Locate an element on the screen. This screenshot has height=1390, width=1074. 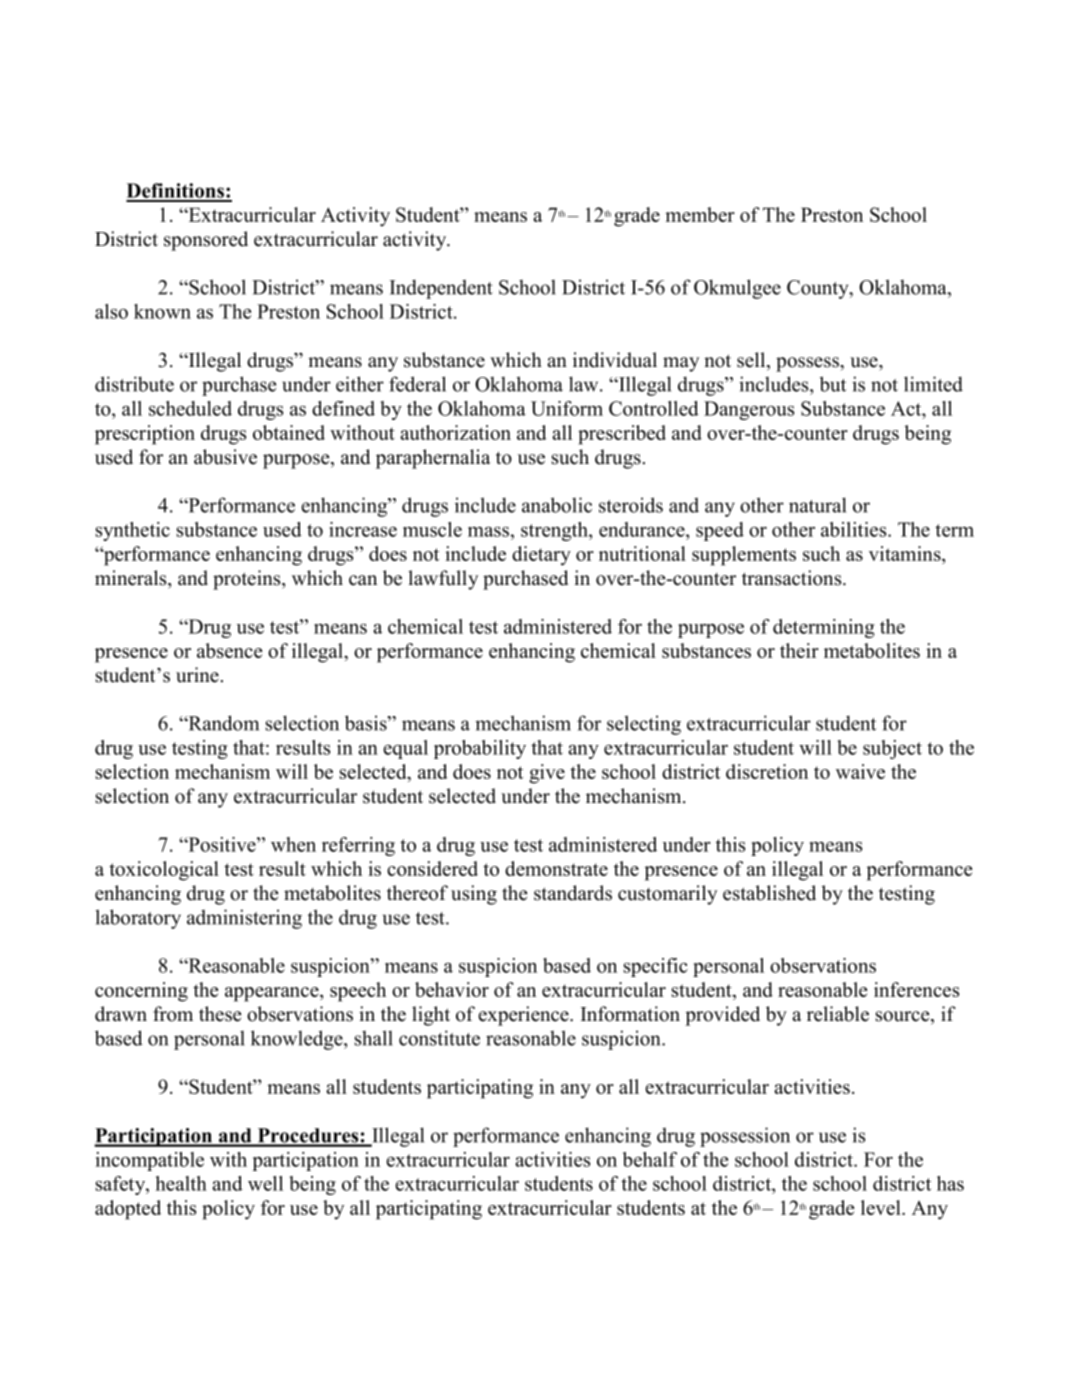
member is located at coordinates (700, 214).
